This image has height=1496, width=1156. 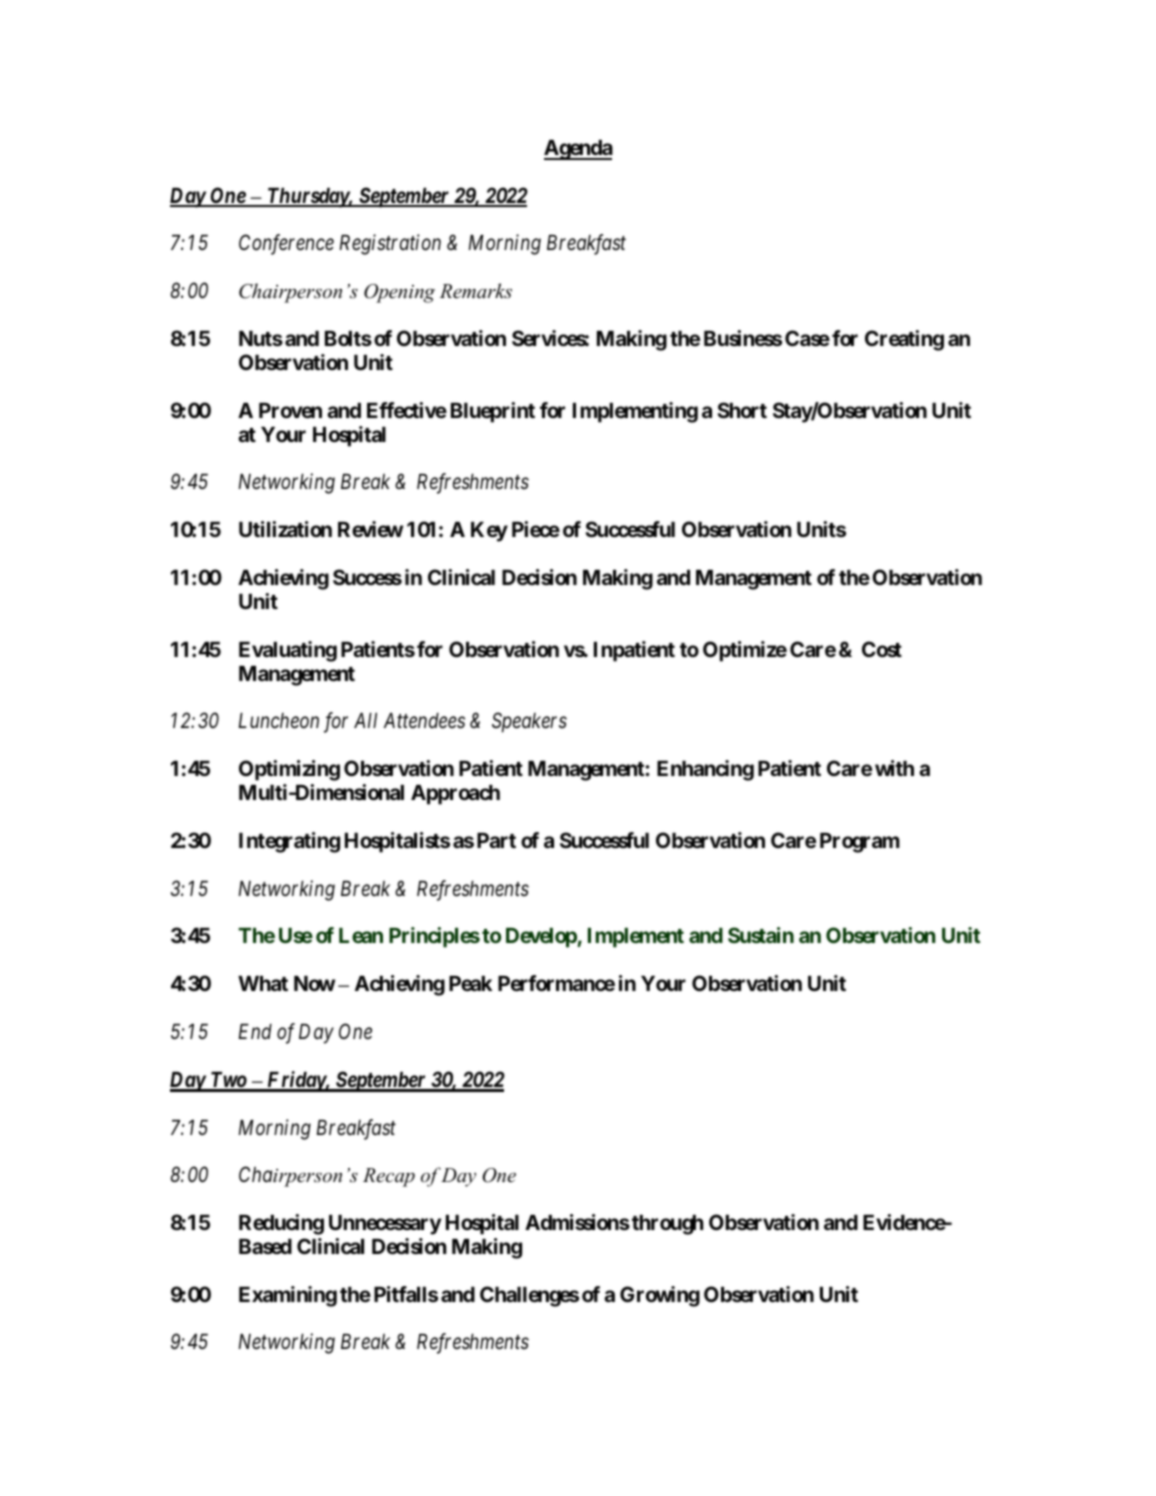 I want to click on Creating, so click(x=904, y=340).
